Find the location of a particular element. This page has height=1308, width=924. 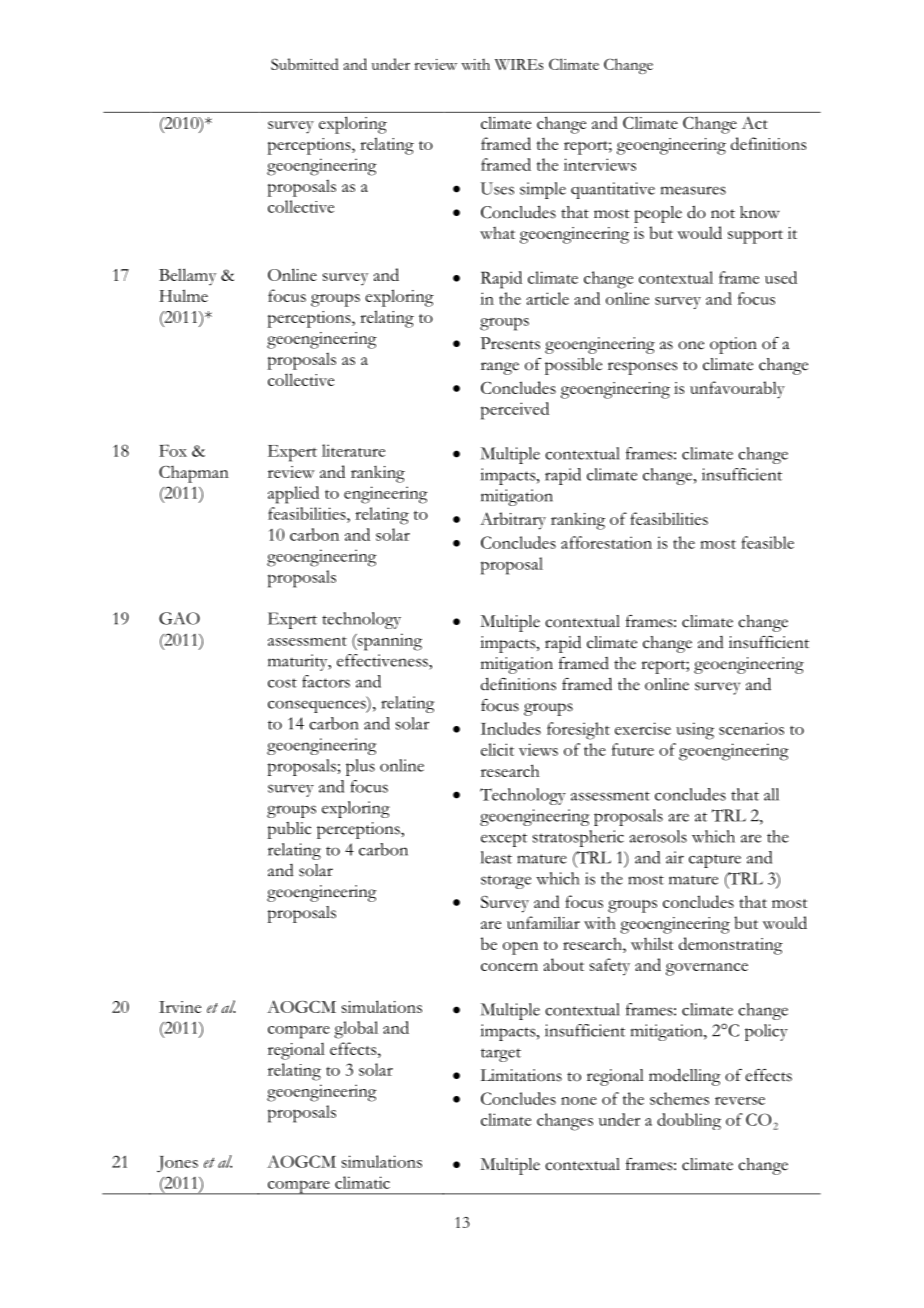

Limitations is located at coordinates (521, 1075).
